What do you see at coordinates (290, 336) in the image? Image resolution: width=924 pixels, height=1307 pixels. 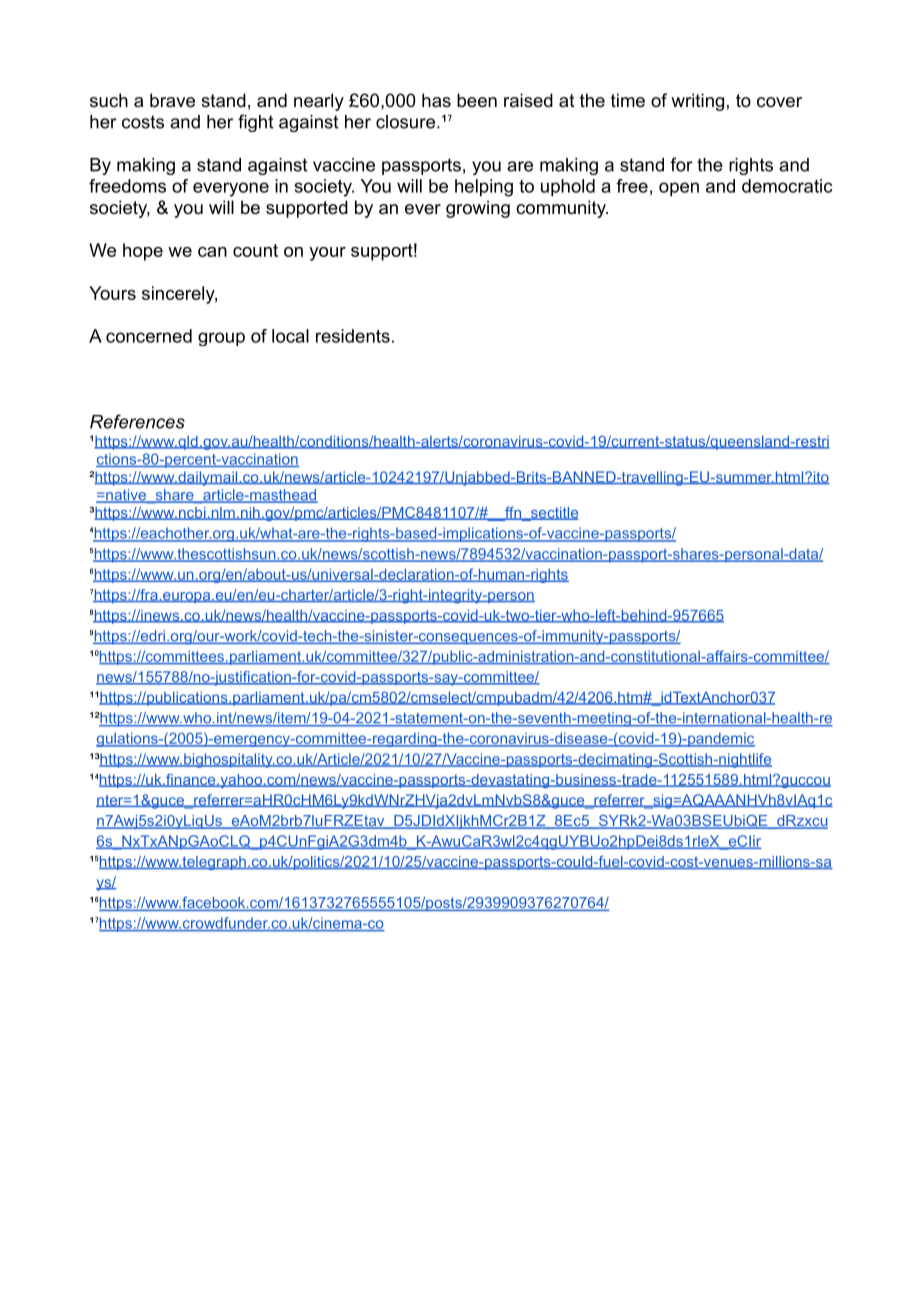 I see `local` at bounding box center [290, 336].
